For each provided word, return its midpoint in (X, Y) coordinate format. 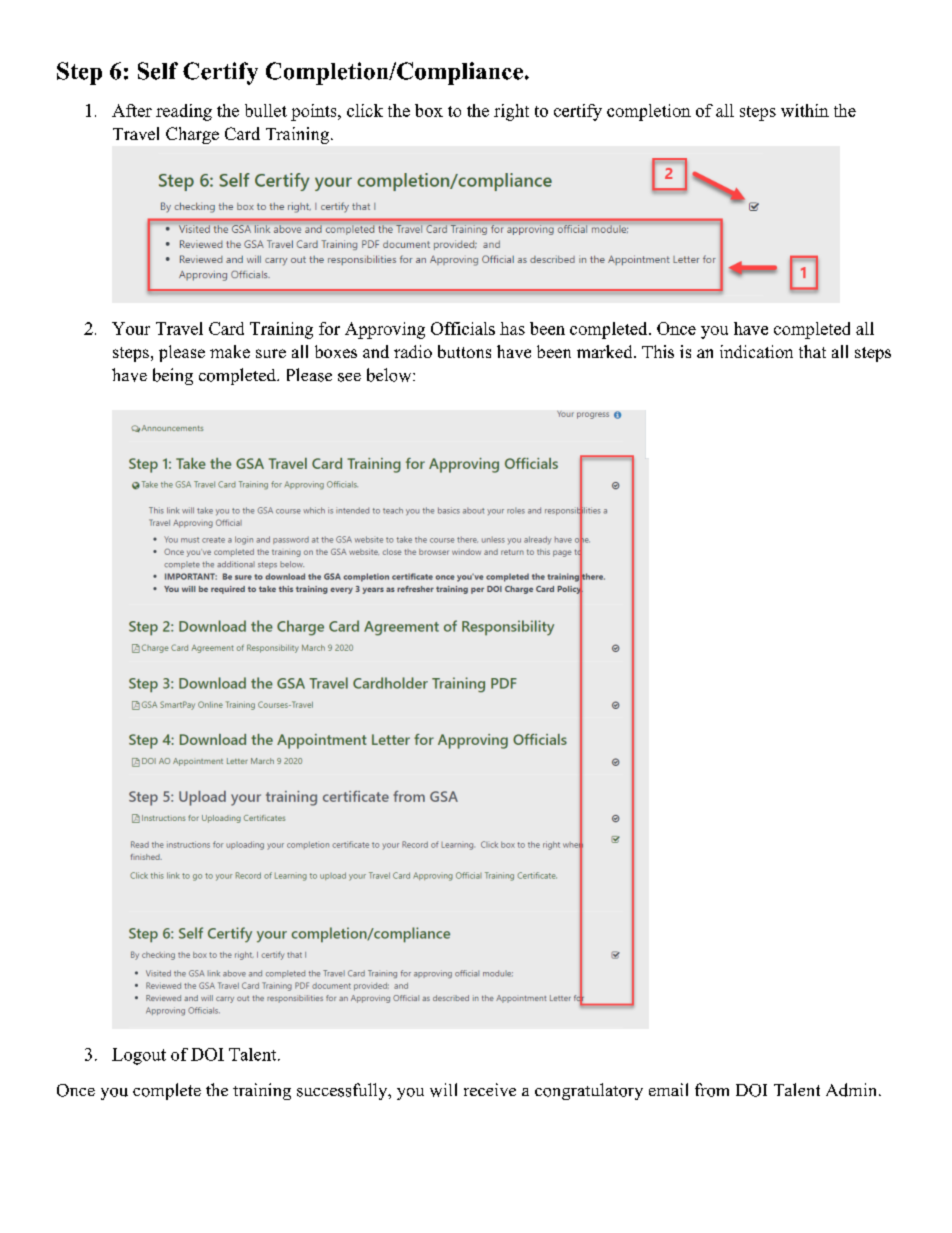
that (812, 351)
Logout (139, 1056)
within (805, 110)
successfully (343, 1091)
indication (756, 351)
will (443, 1090)
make (230, 351)
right (511, 112)
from (712, 1090)
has (512, 328)
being (173, 376)
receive (490, 1089)
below (390, 375)
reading (184, 112)
